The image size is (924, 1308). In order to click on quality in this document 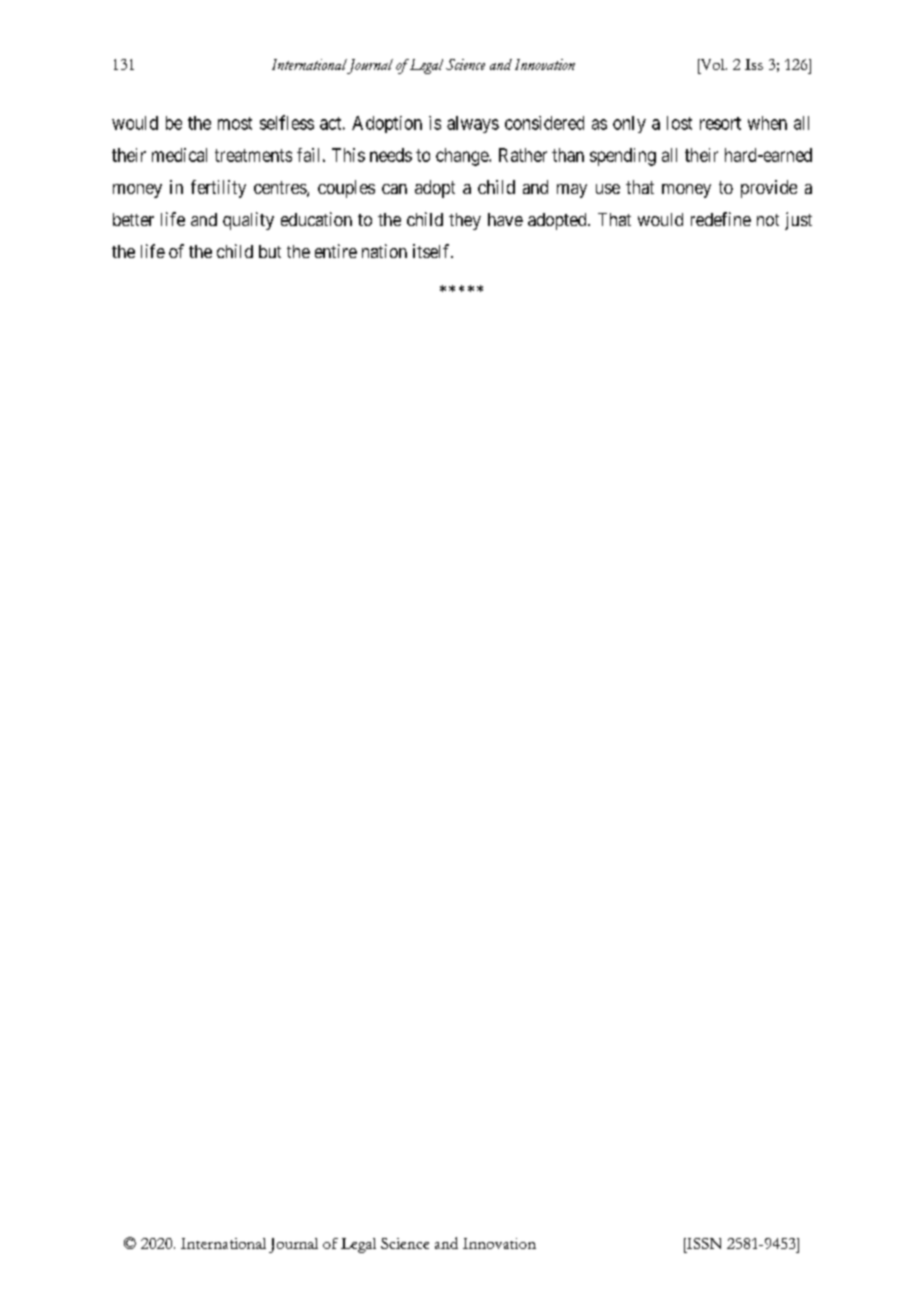, I will do `click(248, 221)`.
